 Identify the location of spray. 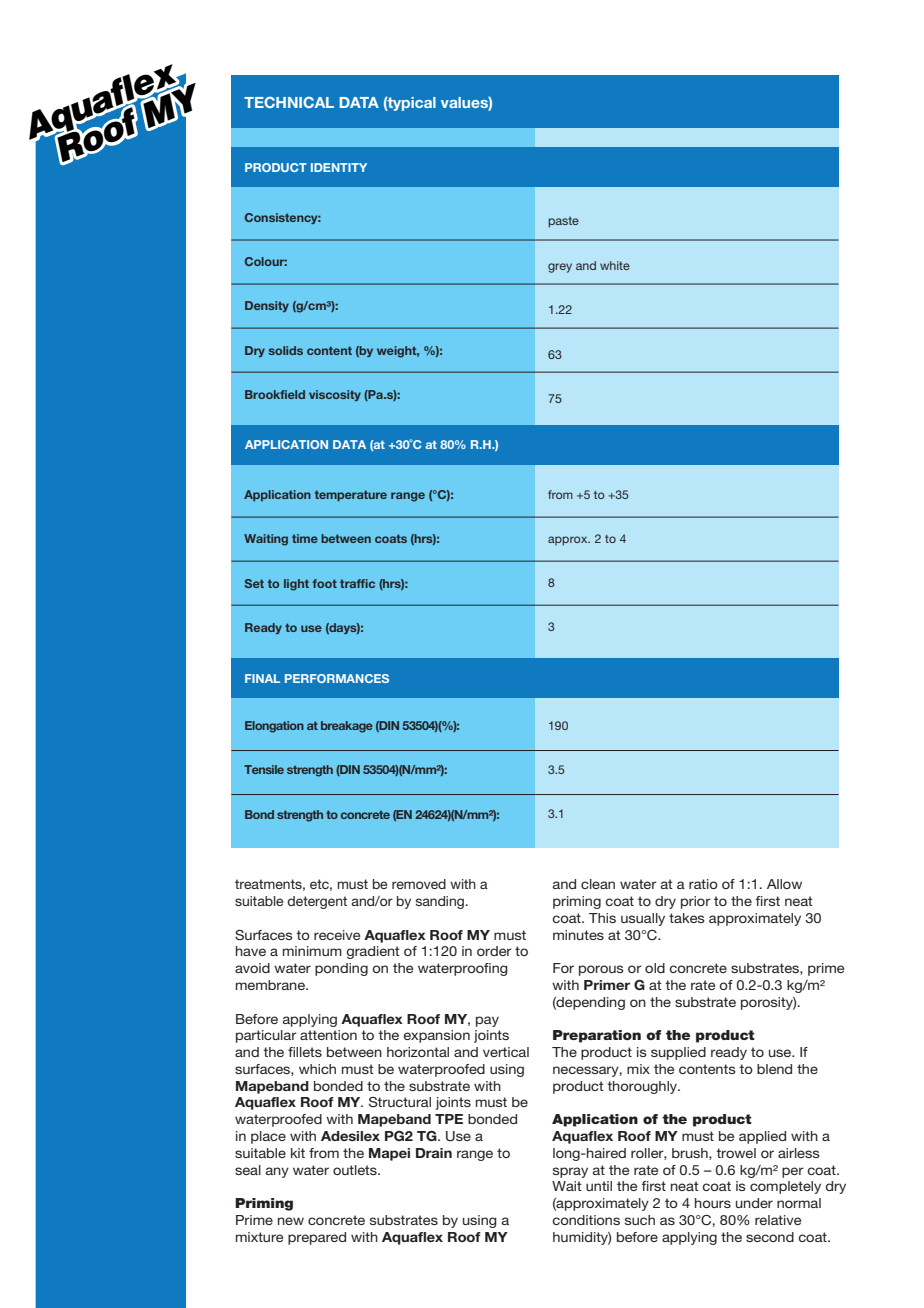
(570, 1172).
